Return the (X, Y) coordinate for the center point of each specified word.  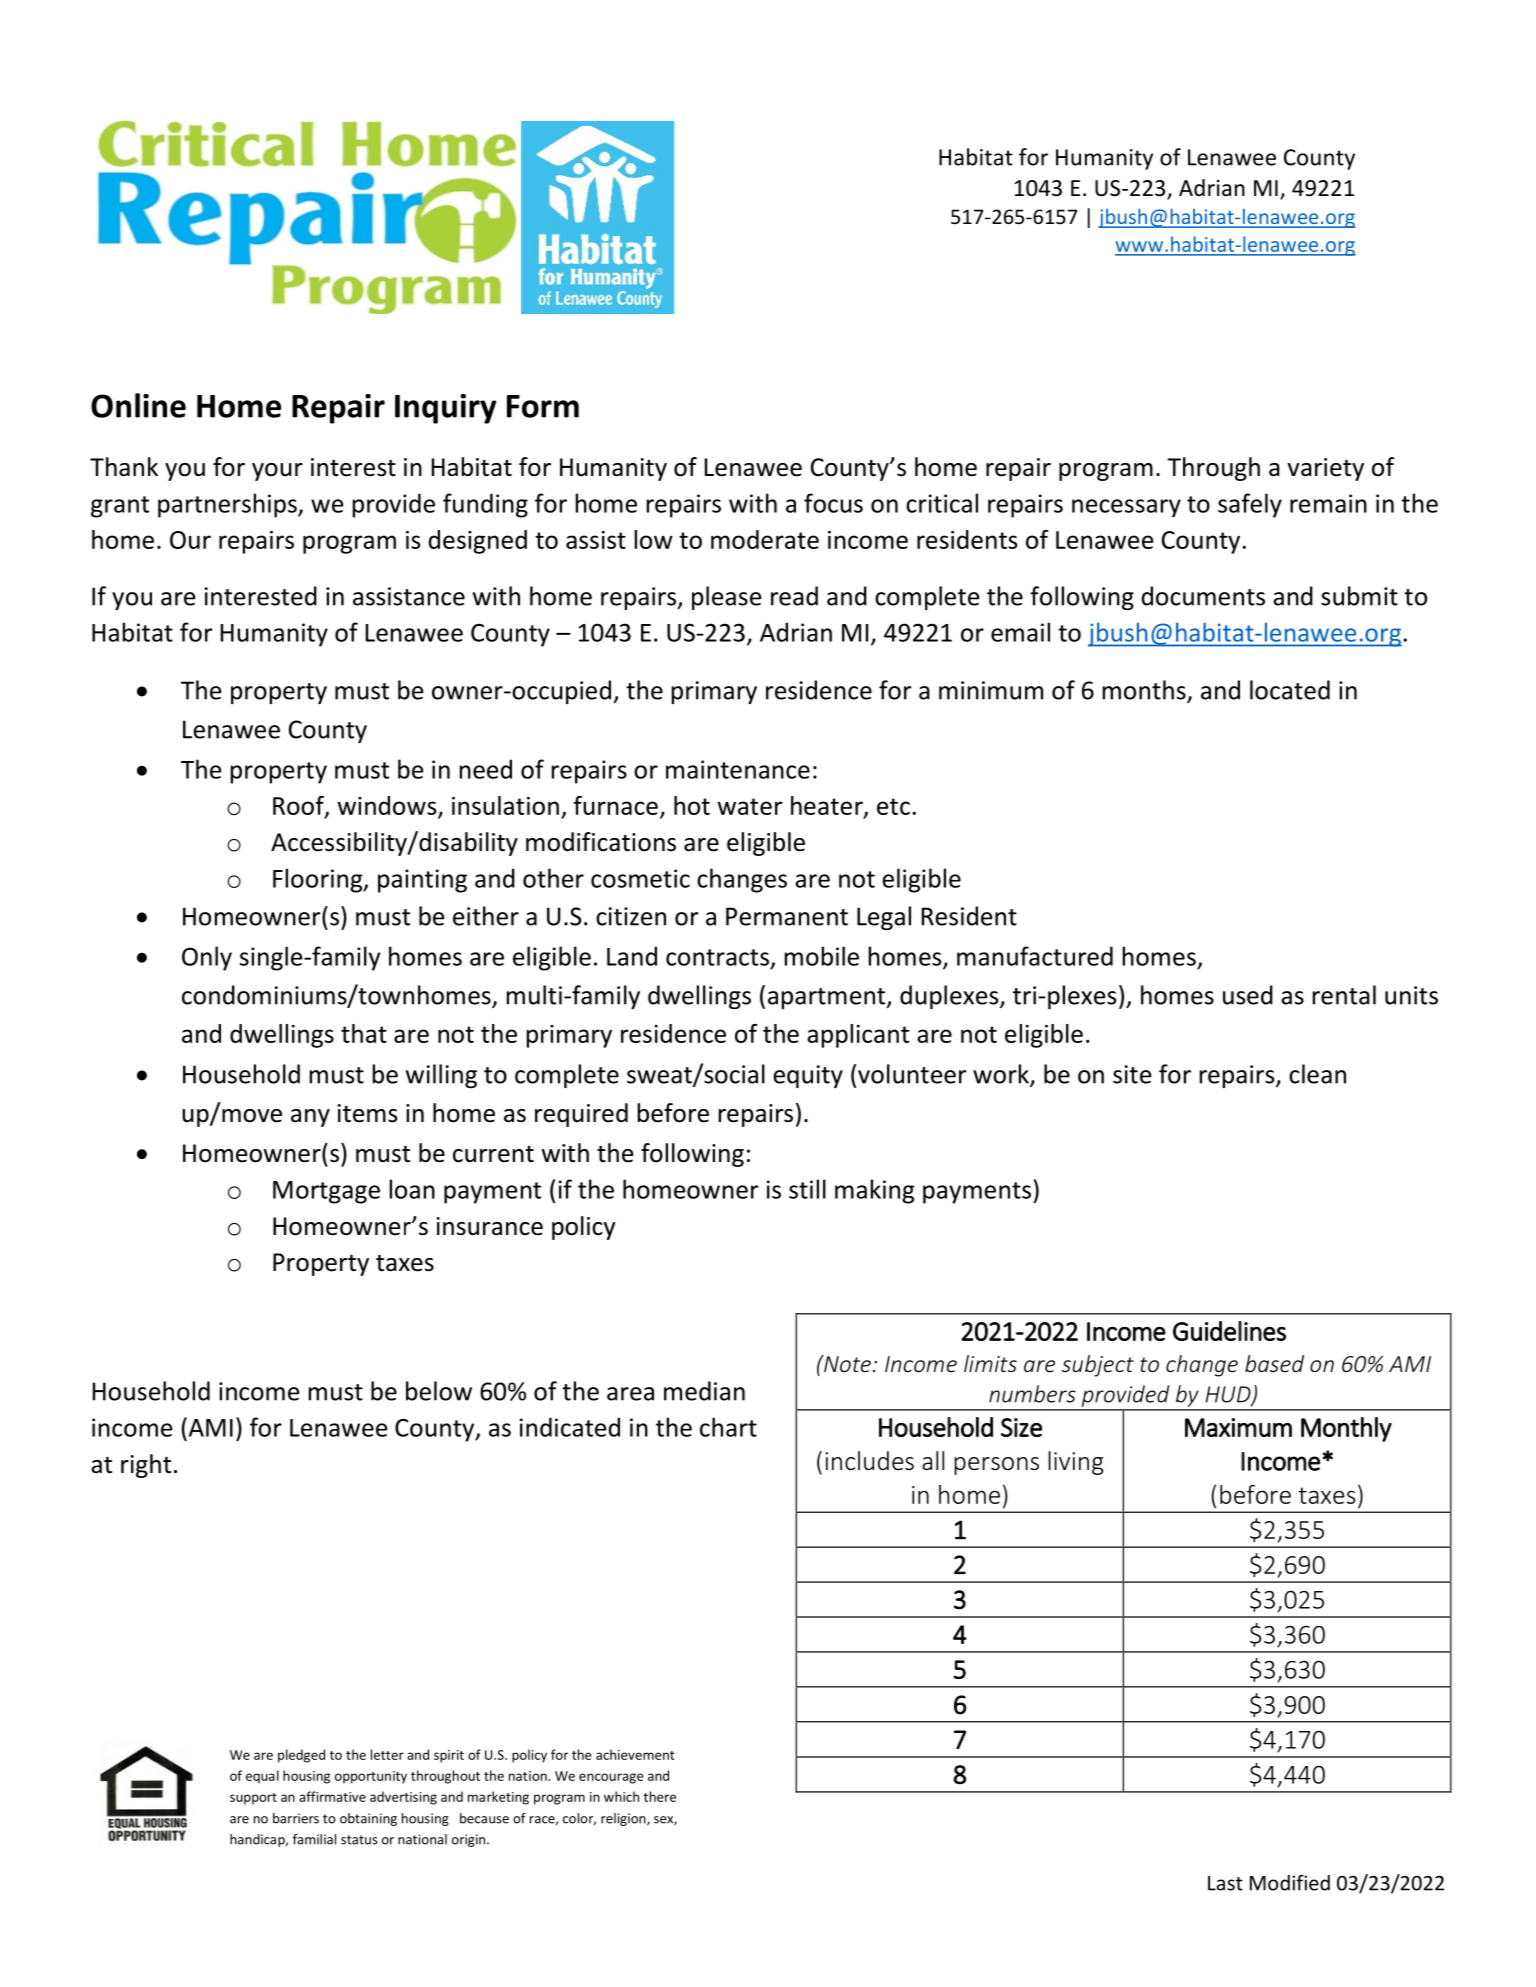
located (1290, 690)
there (660, 1796)
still (807, 1189)
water (749, 806)
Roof (299, 806)
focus (833, 503)
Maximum (1238, 1427)
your (277, 472)
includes (869, 1461)
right (146, 1466)
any (310, 1118)
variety (1325, 469)
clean (1317, 1074)
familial (314, 1839)
